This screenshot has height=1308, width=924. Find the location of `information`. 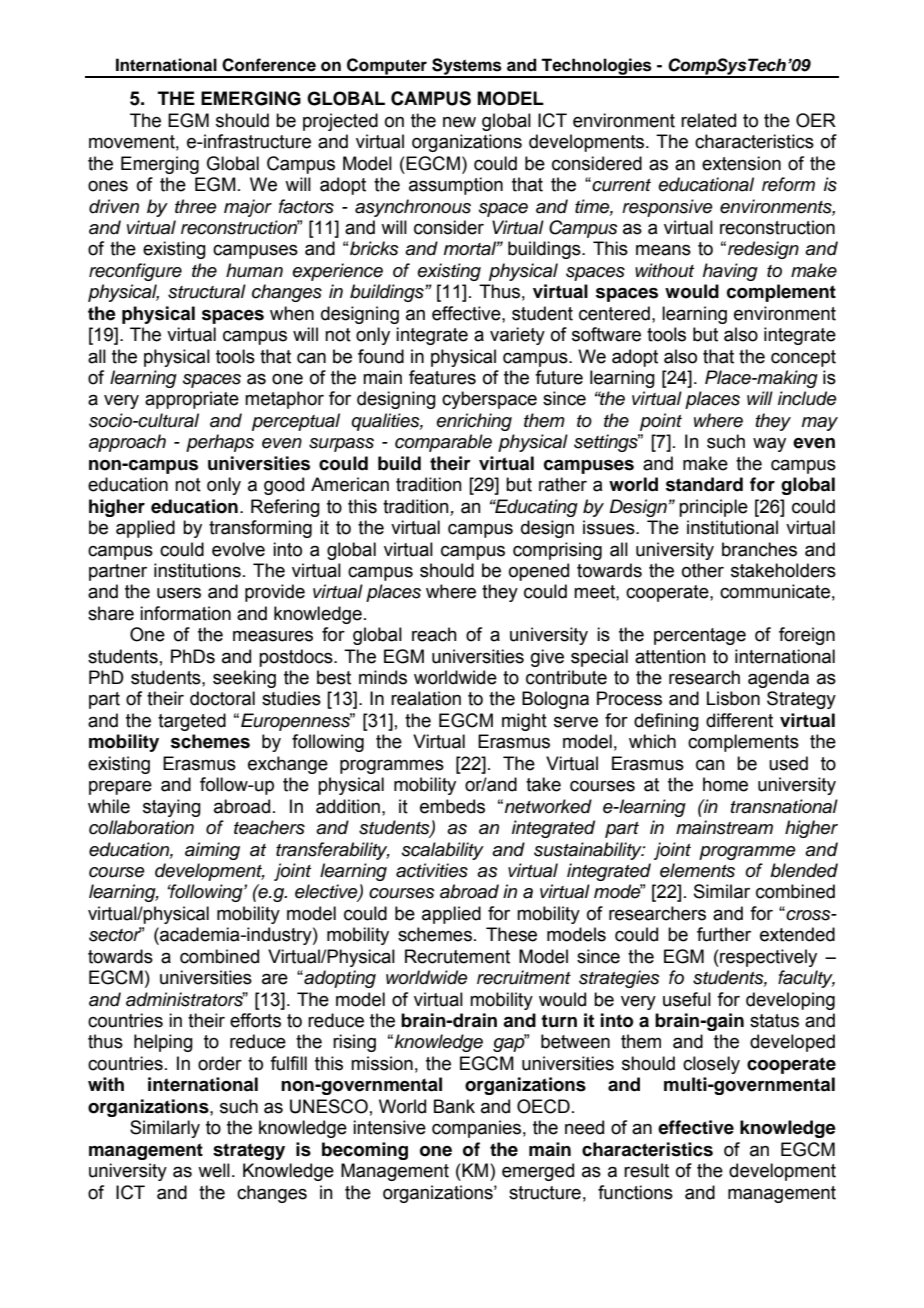

information is located at coordinates (185, 613).
